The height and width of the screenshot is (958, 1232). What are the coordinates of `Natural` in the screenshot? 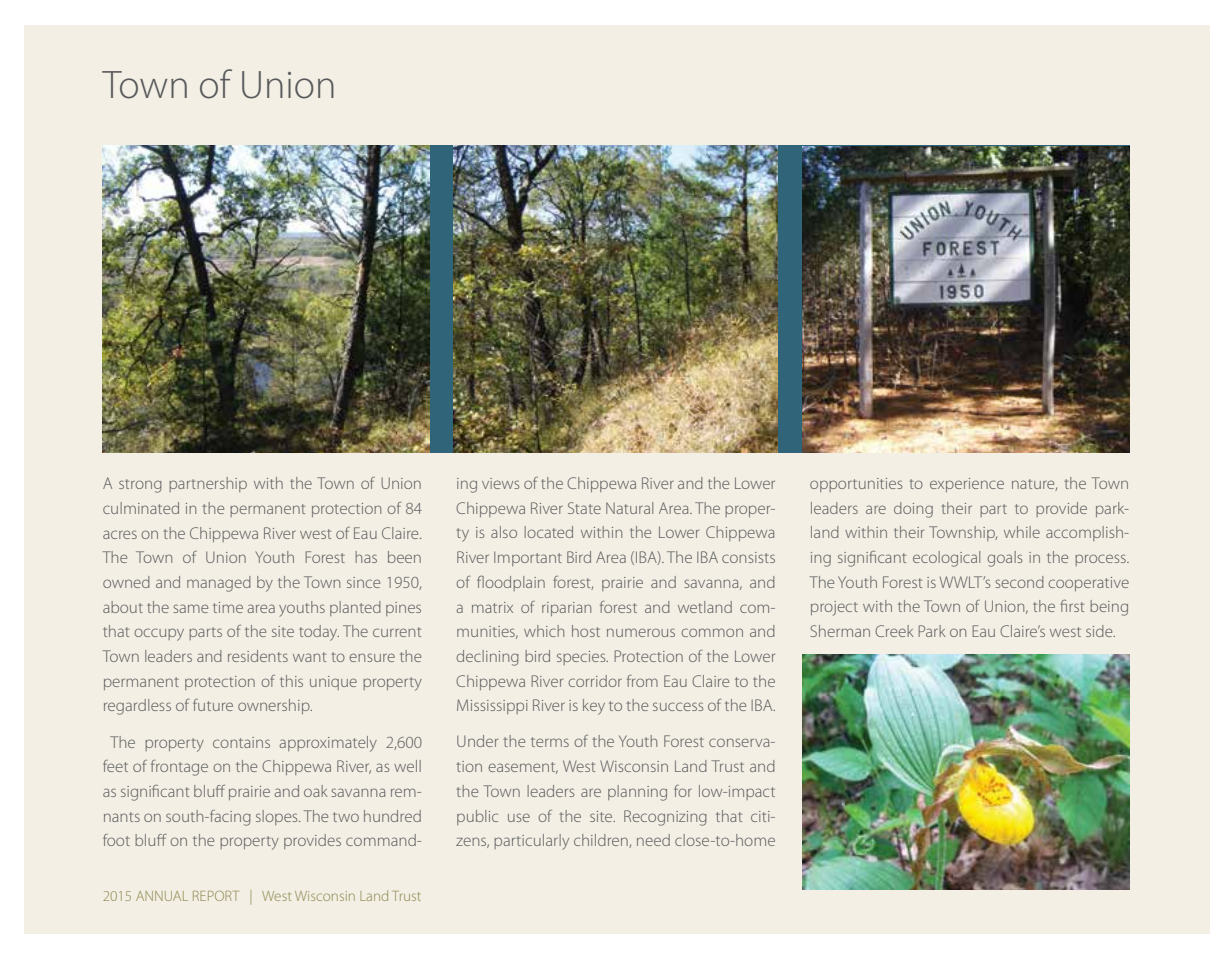 It's located at (629, 508).
